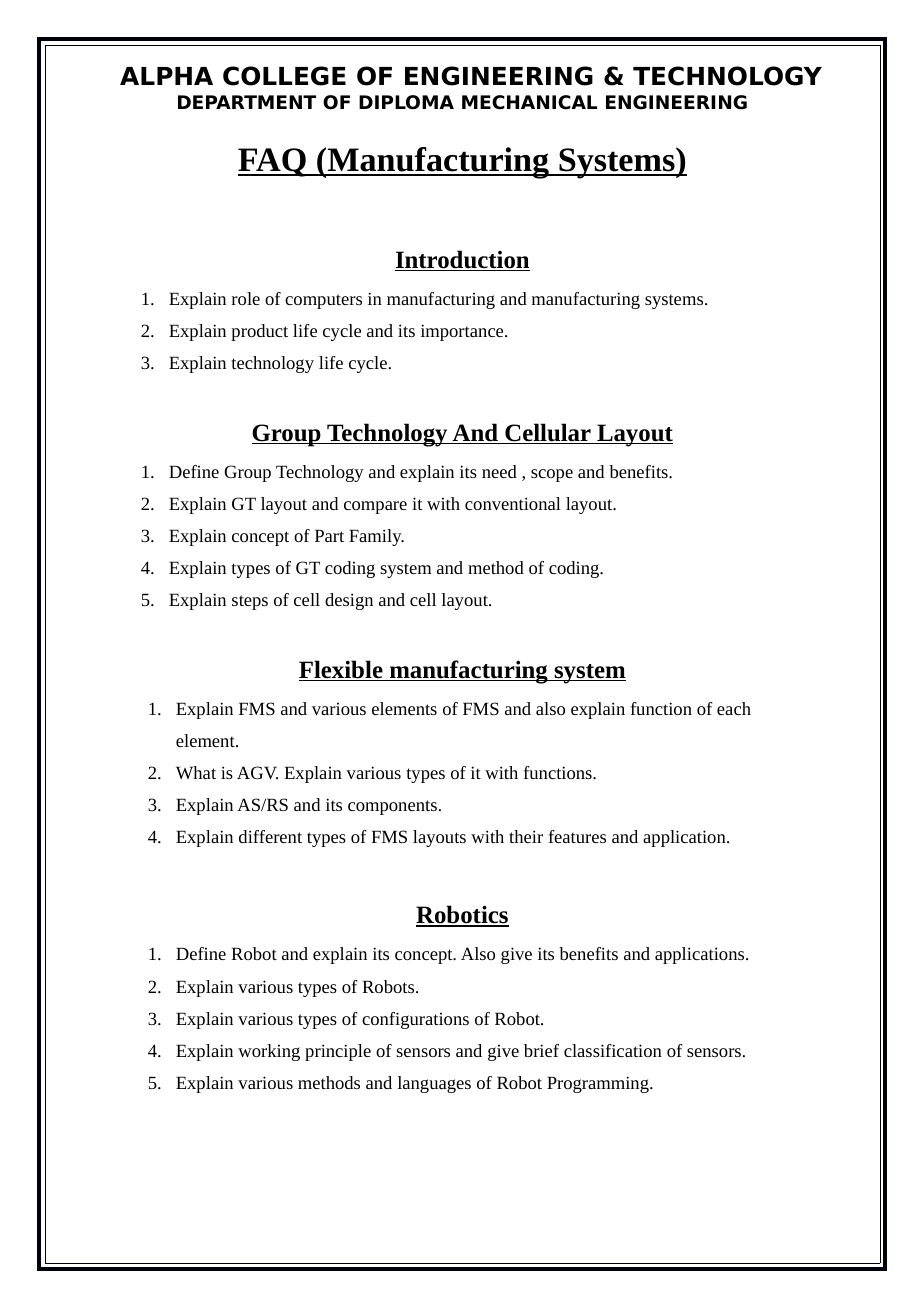  Describe the element at coordinates (406, 102) in the screenshot. I see `DIPLOMA` at that location.
